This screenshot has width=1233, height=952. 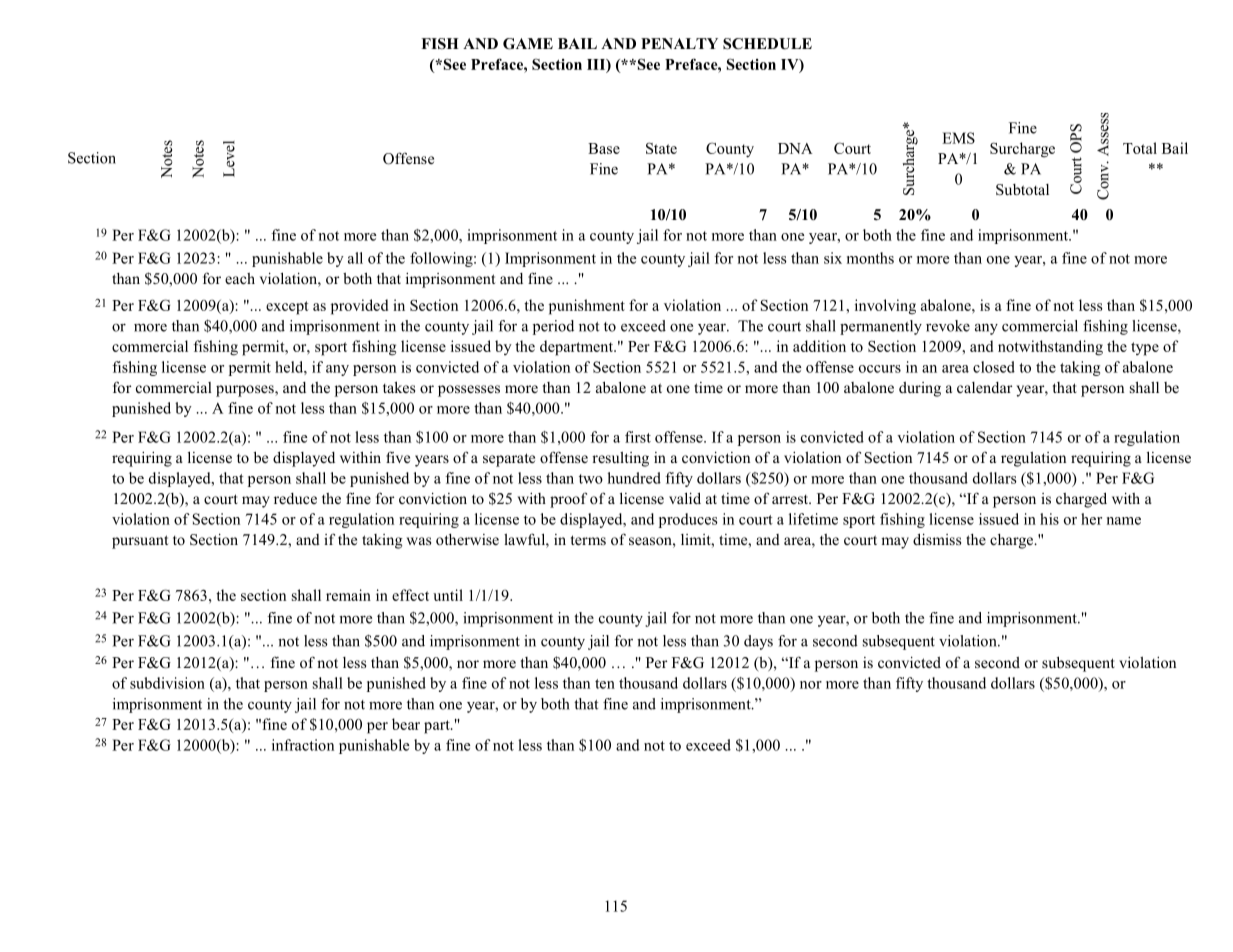 What do you see at coordinates (246, 391) in the screenshot?
I see `purposes` at bounding box center [246, 391].
